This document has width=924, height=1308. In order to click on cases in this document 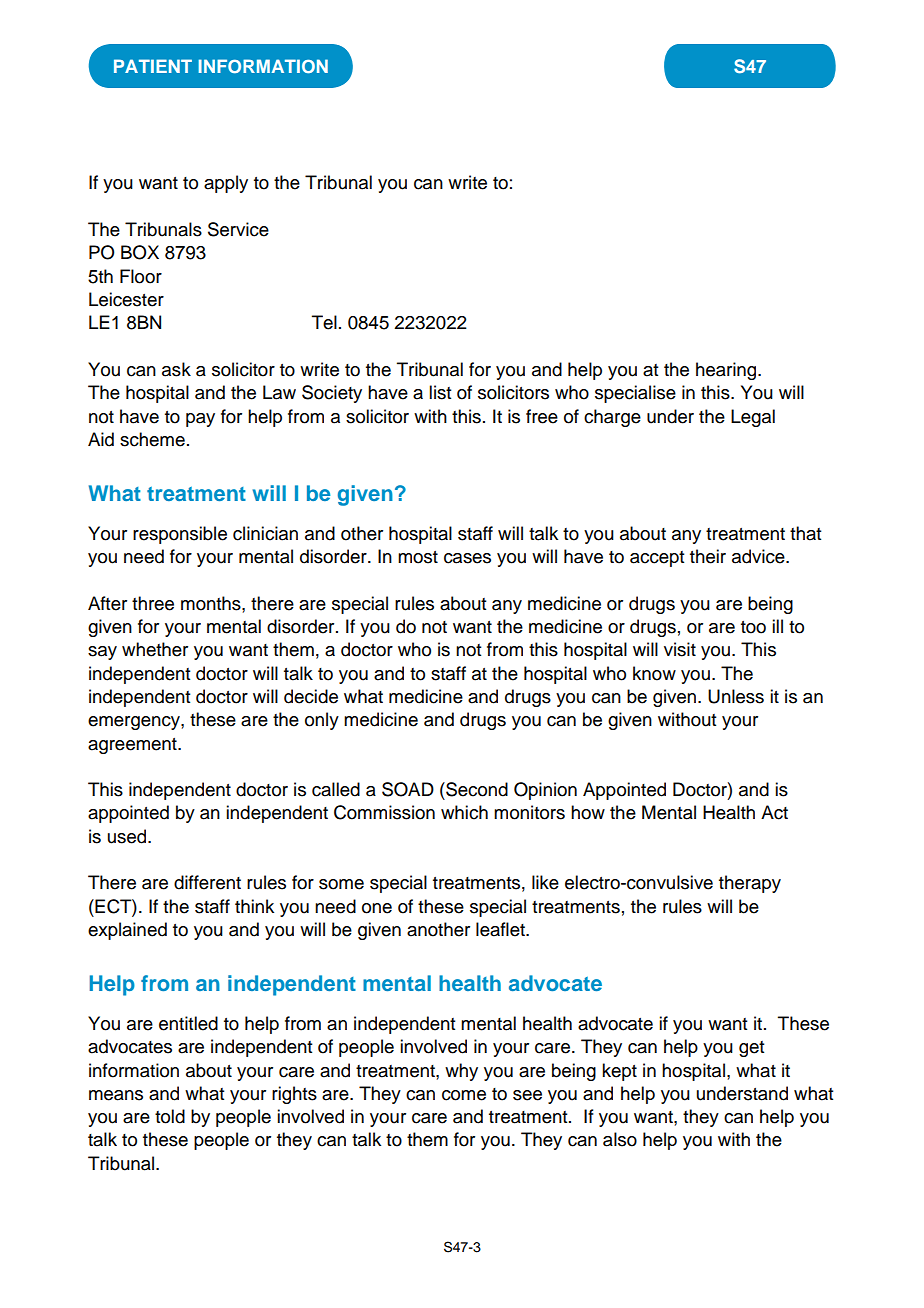, I will do `click(467, 558)`.
